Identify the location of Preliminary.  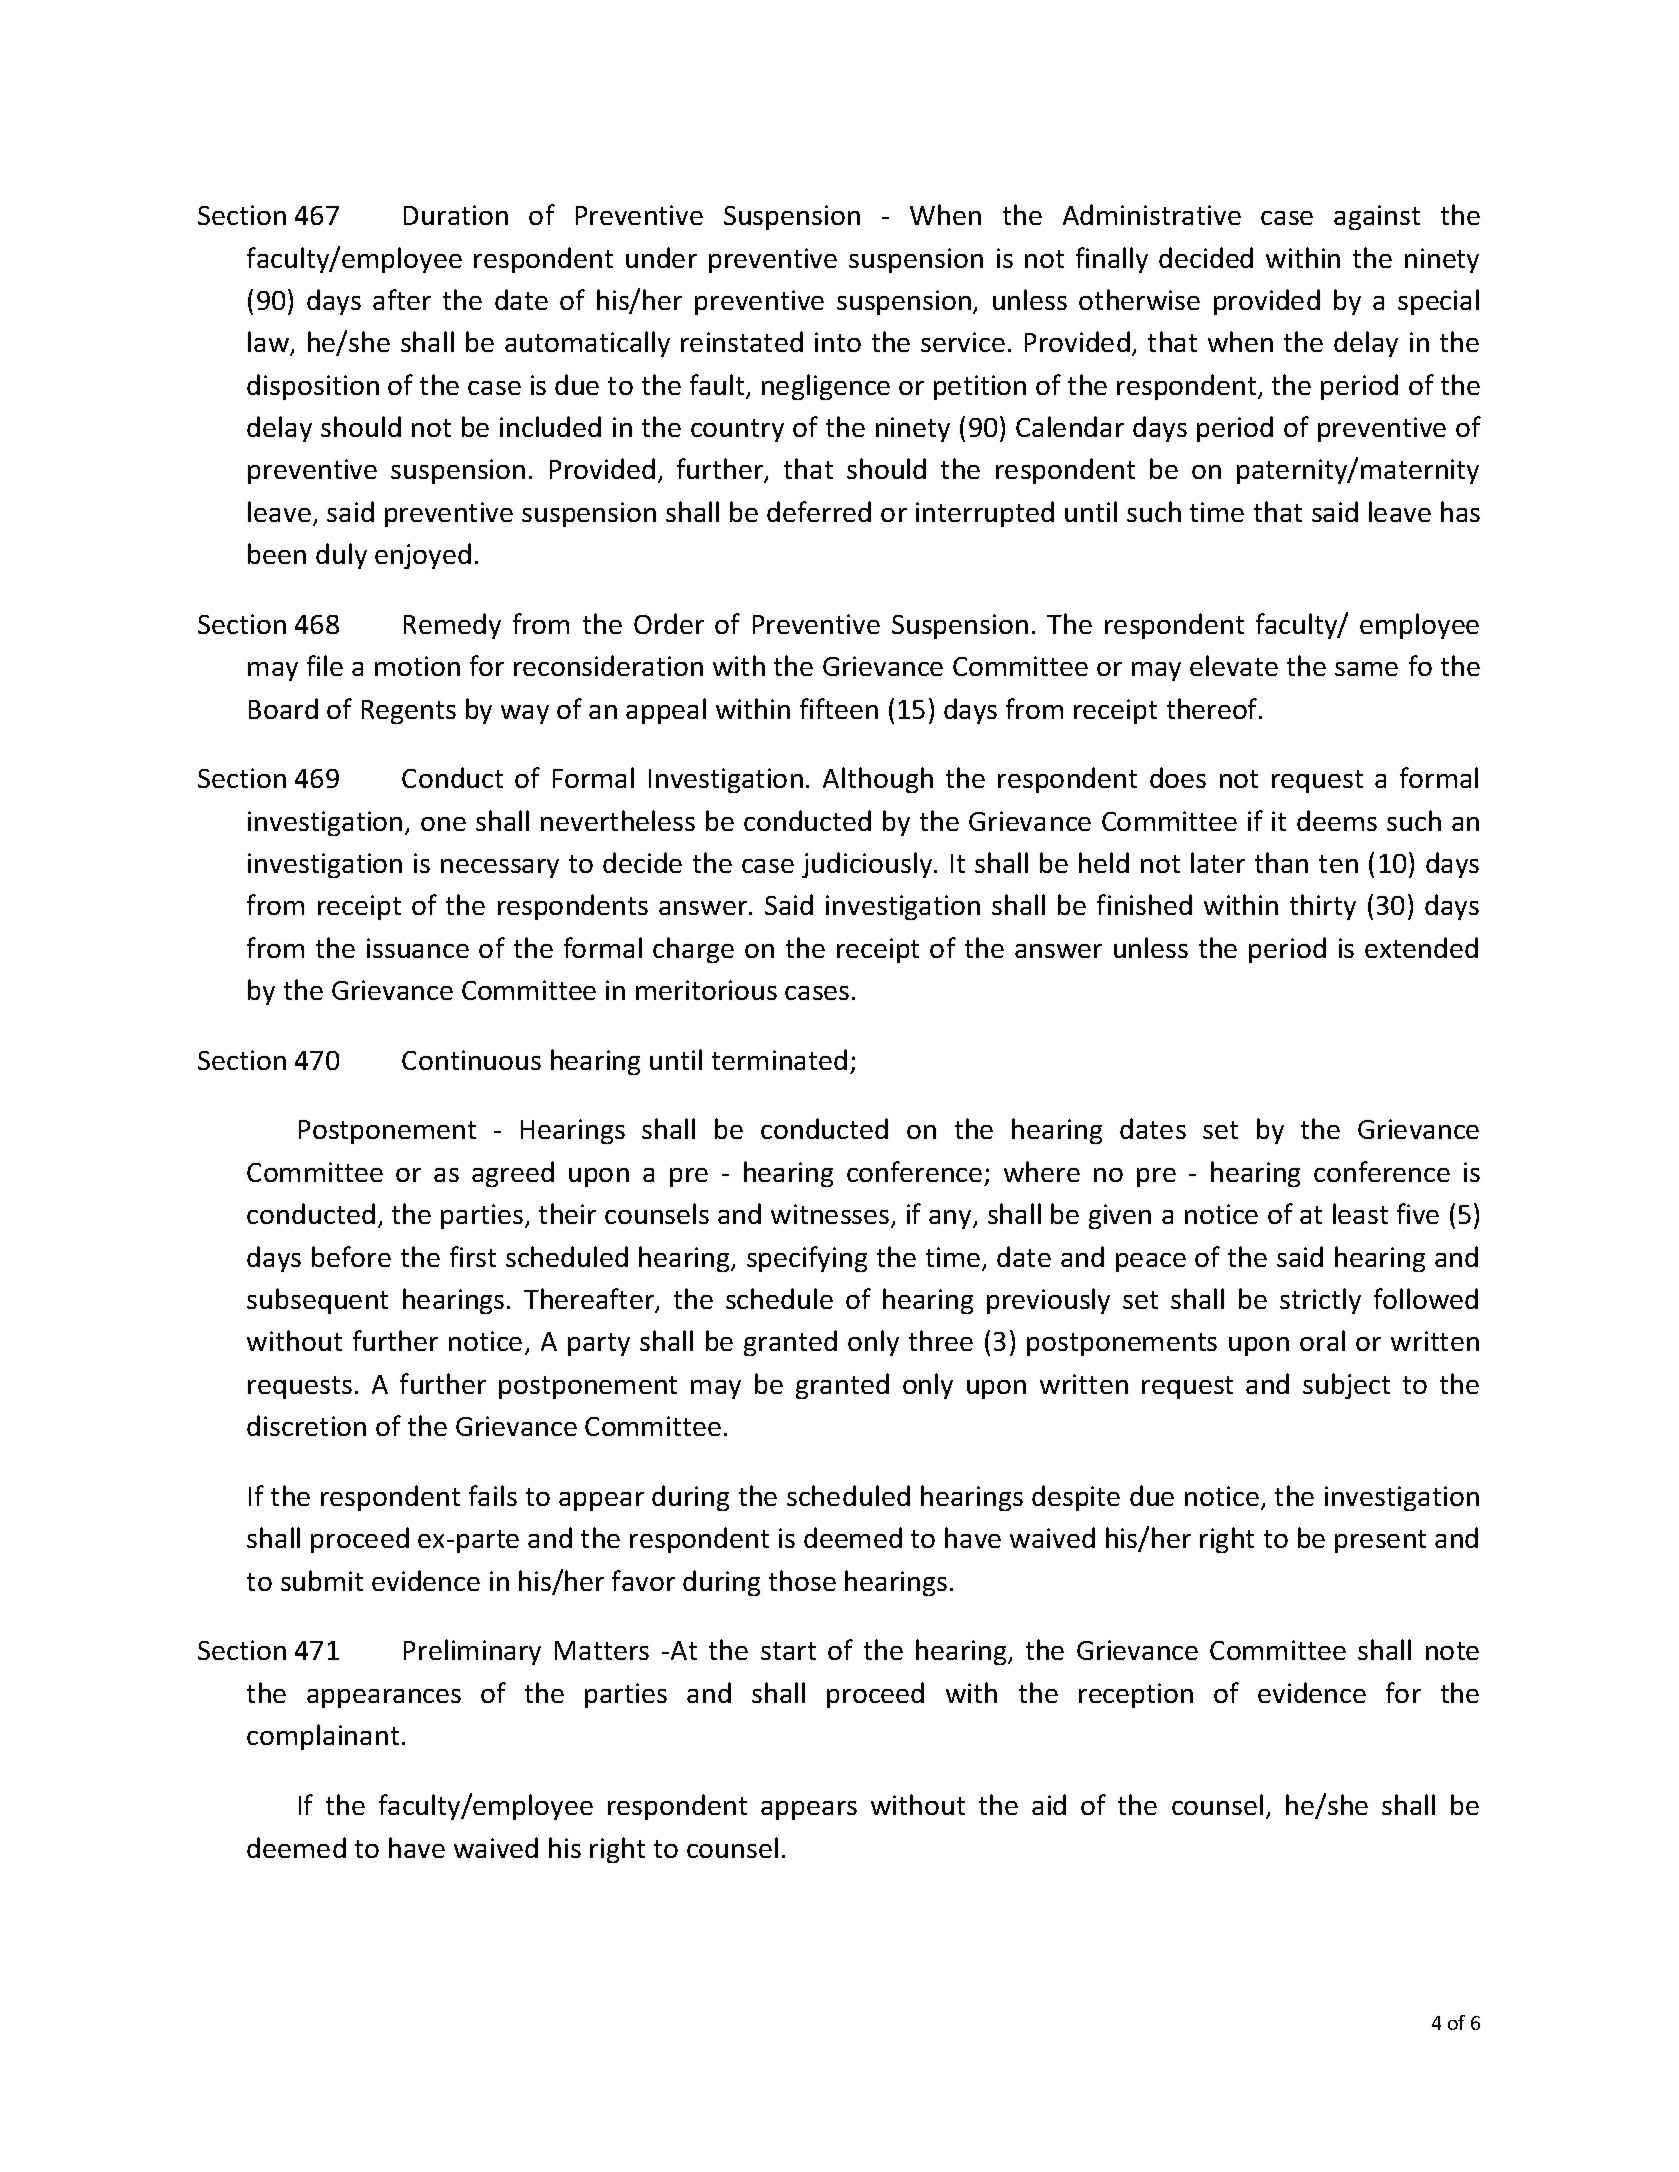
(472, 1652).
